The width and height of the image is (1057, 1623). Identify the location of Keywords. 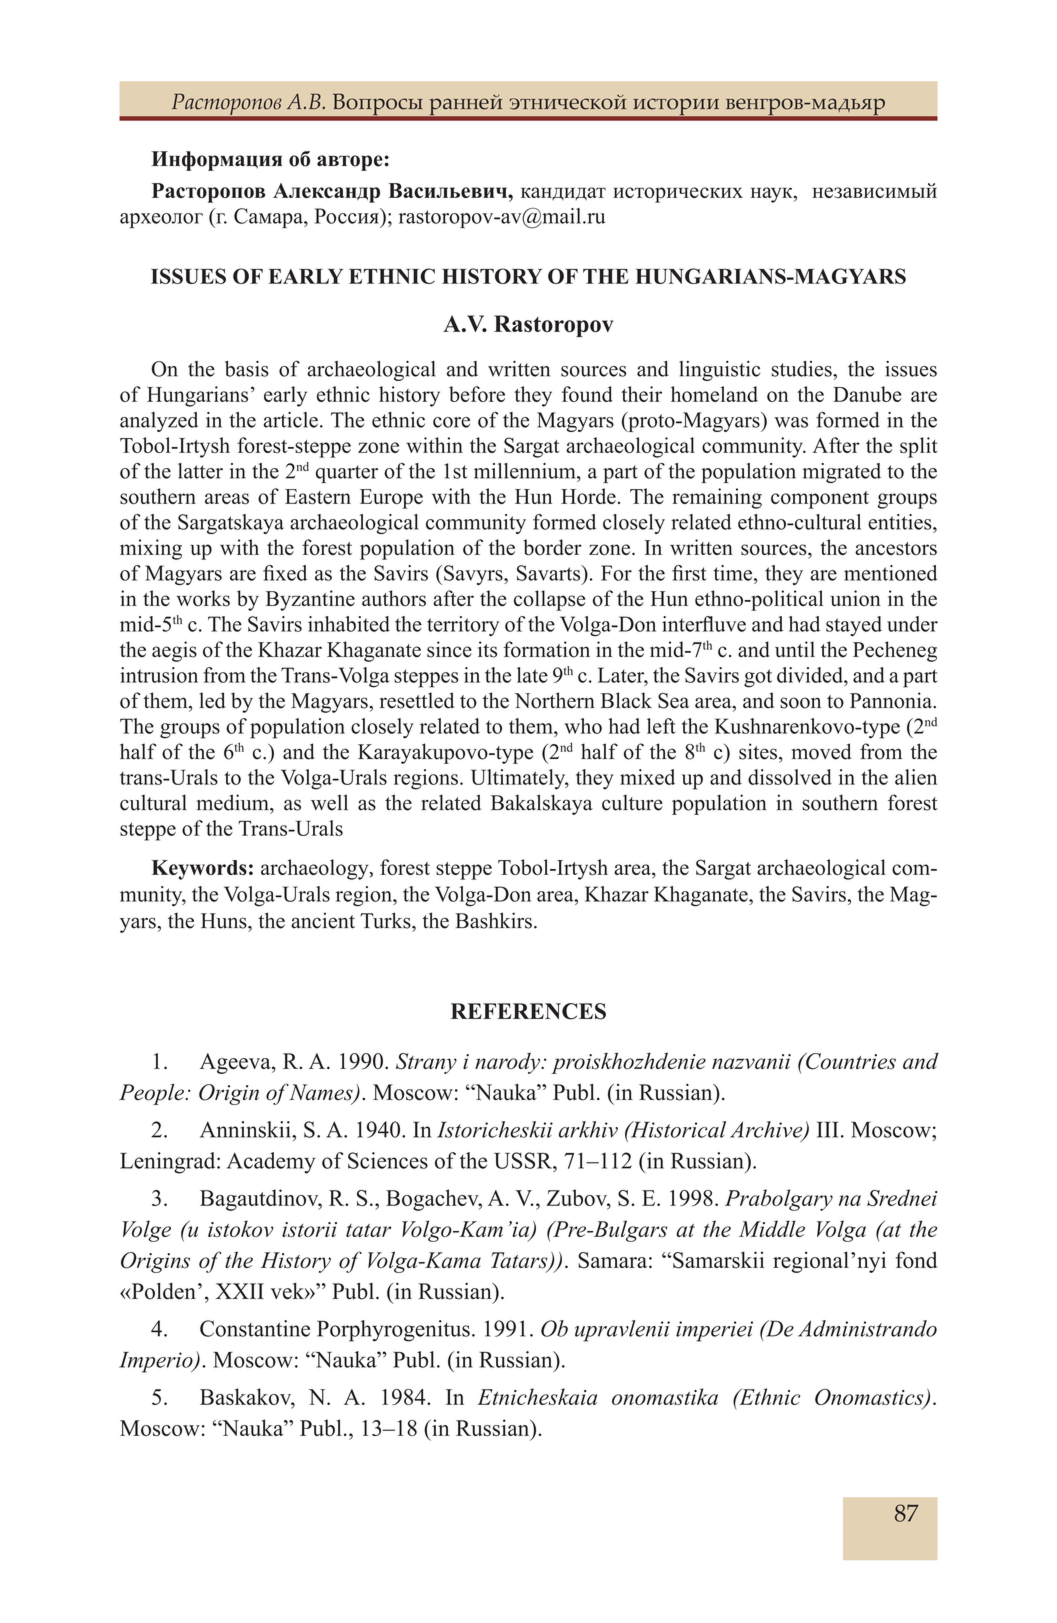
(199, 870).
